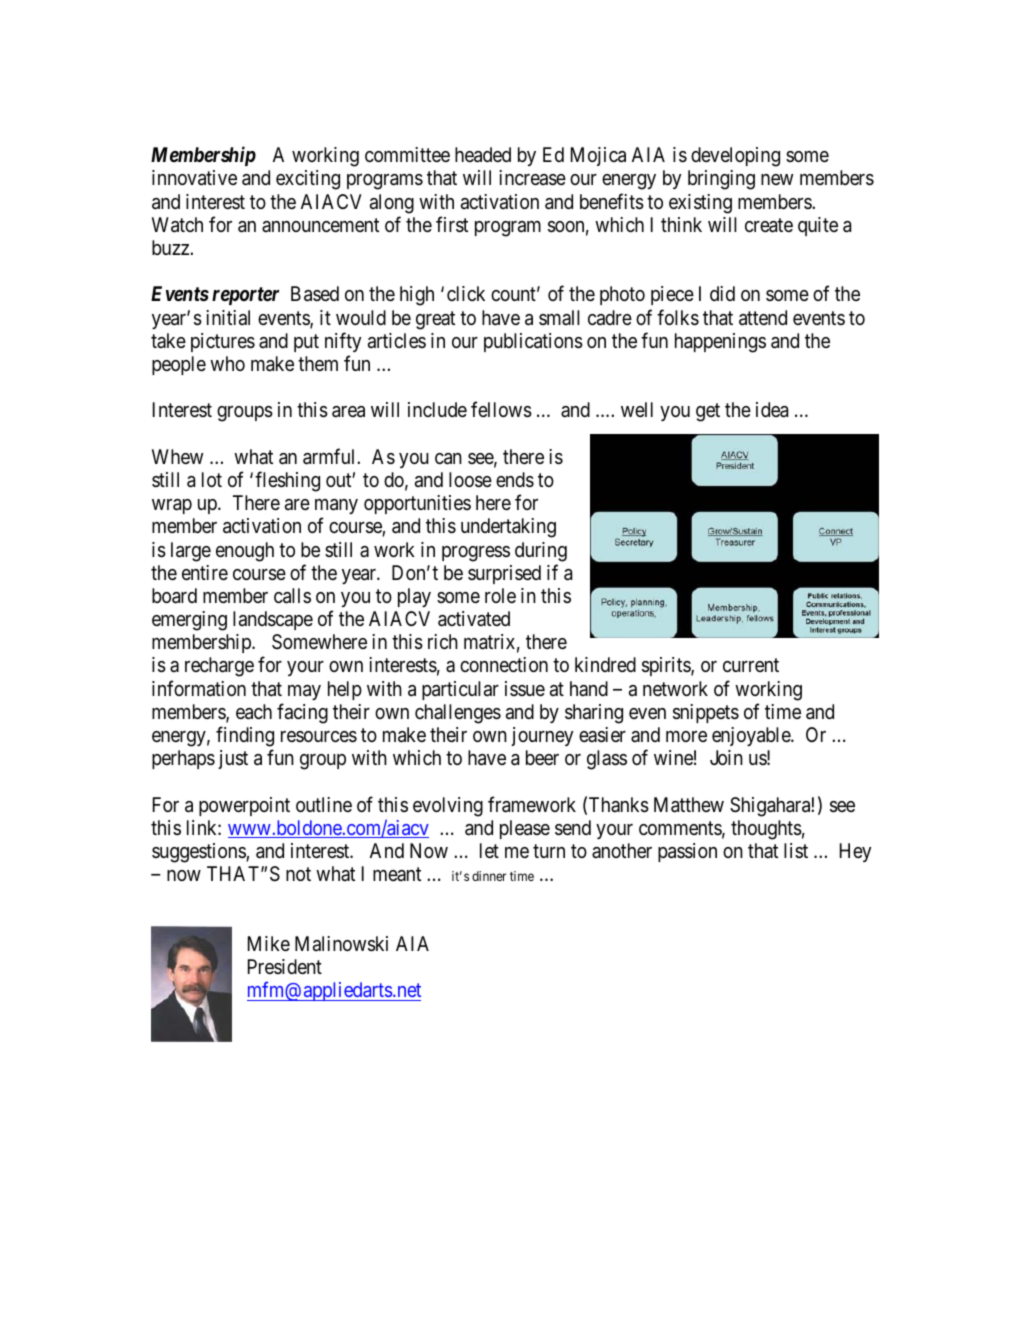  Describe the element at coordinates (194, 178) in the page. I see `innovative` at that location.
